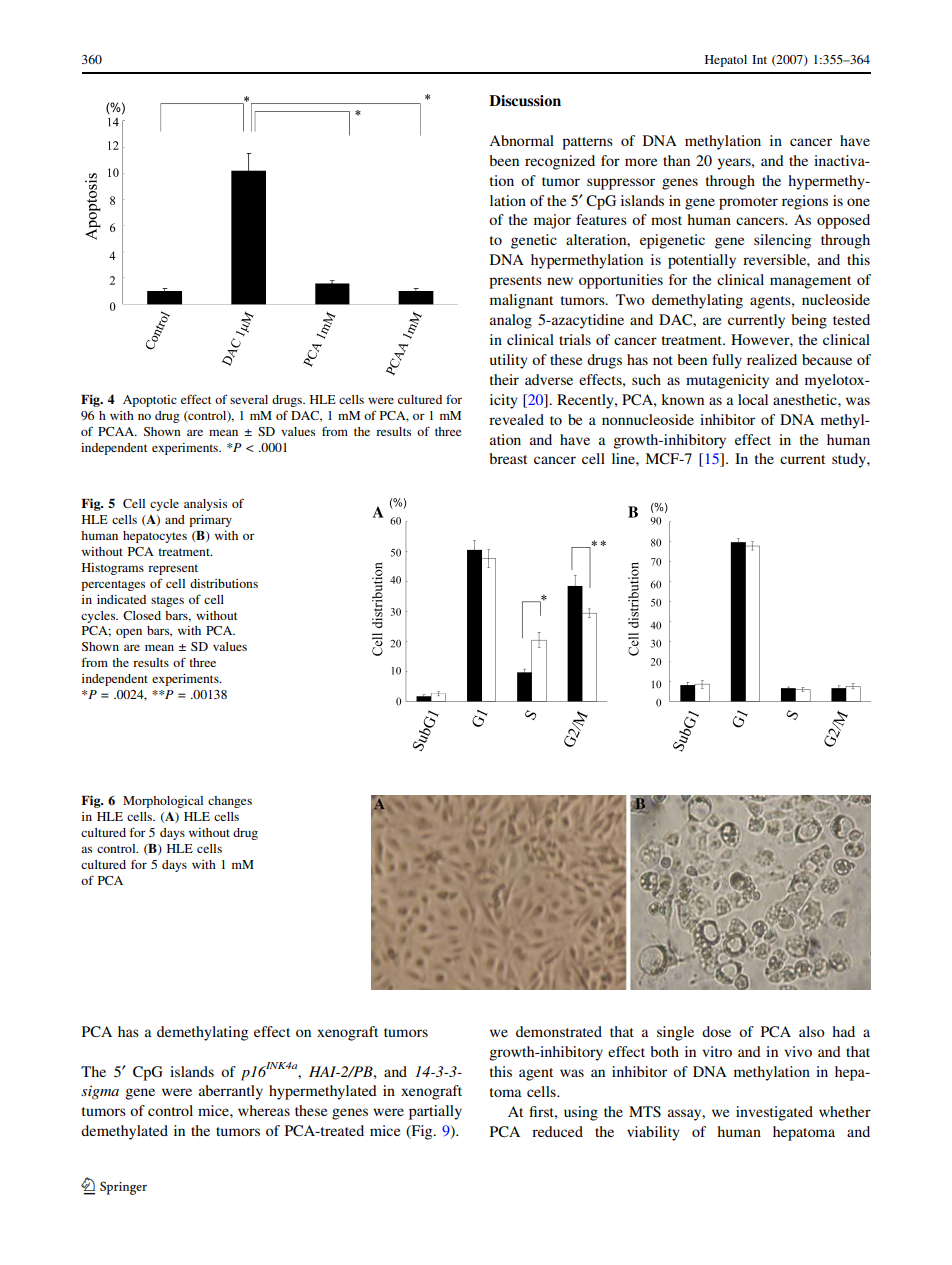 Image resolution: width=952 pixels, height=1265 pixels. I want to click on Discussion, so click(525, 100).
